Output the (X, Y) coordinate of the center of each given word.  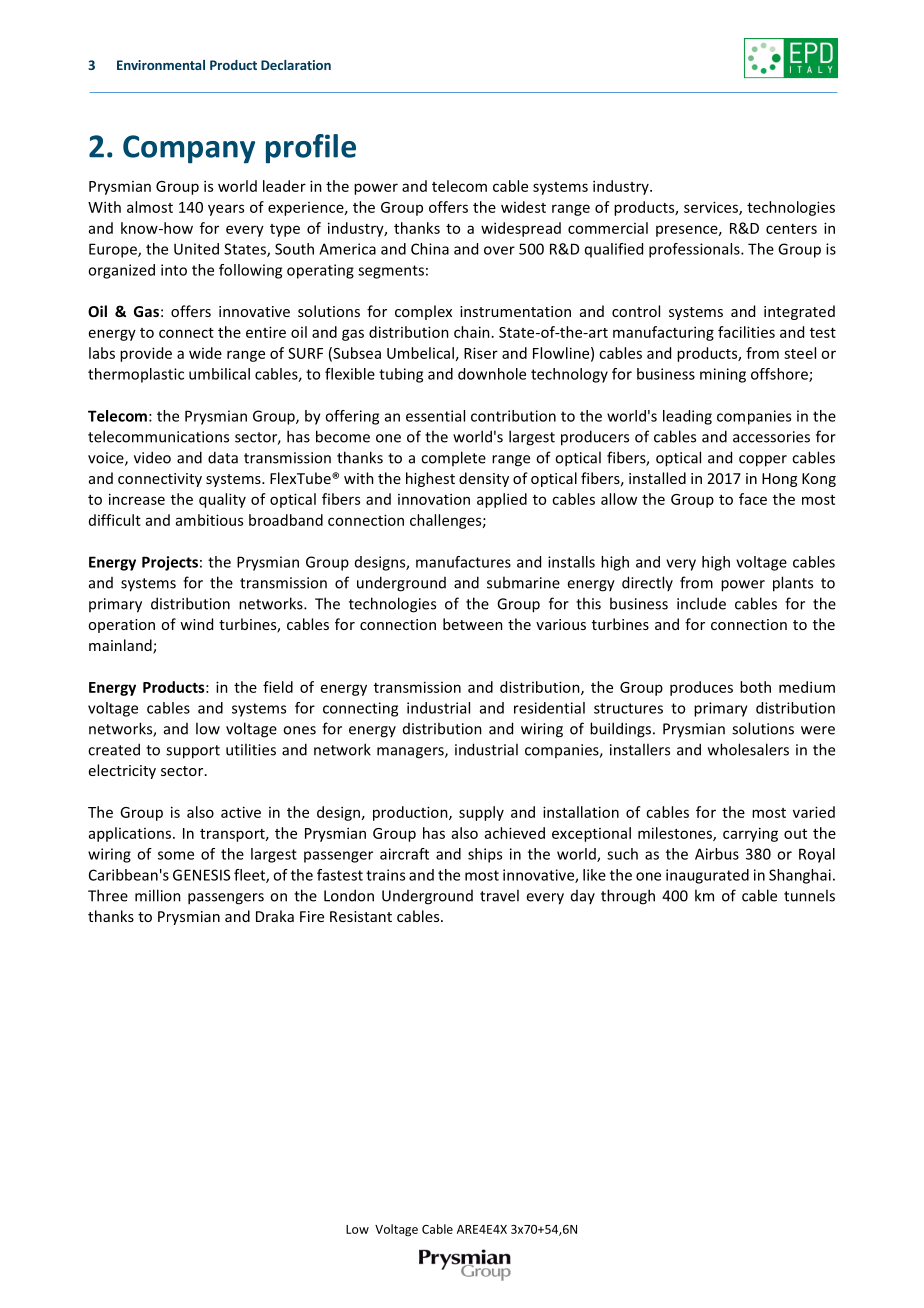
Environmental (161, 65)
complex (423, 312)
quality (222, 500)
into (174, 270)
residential (549, 708)
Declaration (296, 65)
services (712, 208)
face (753, 499)
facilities (746, 332)
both (755, 687)
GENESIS (201, 875)
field (278, 687)
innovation (434, 499)
